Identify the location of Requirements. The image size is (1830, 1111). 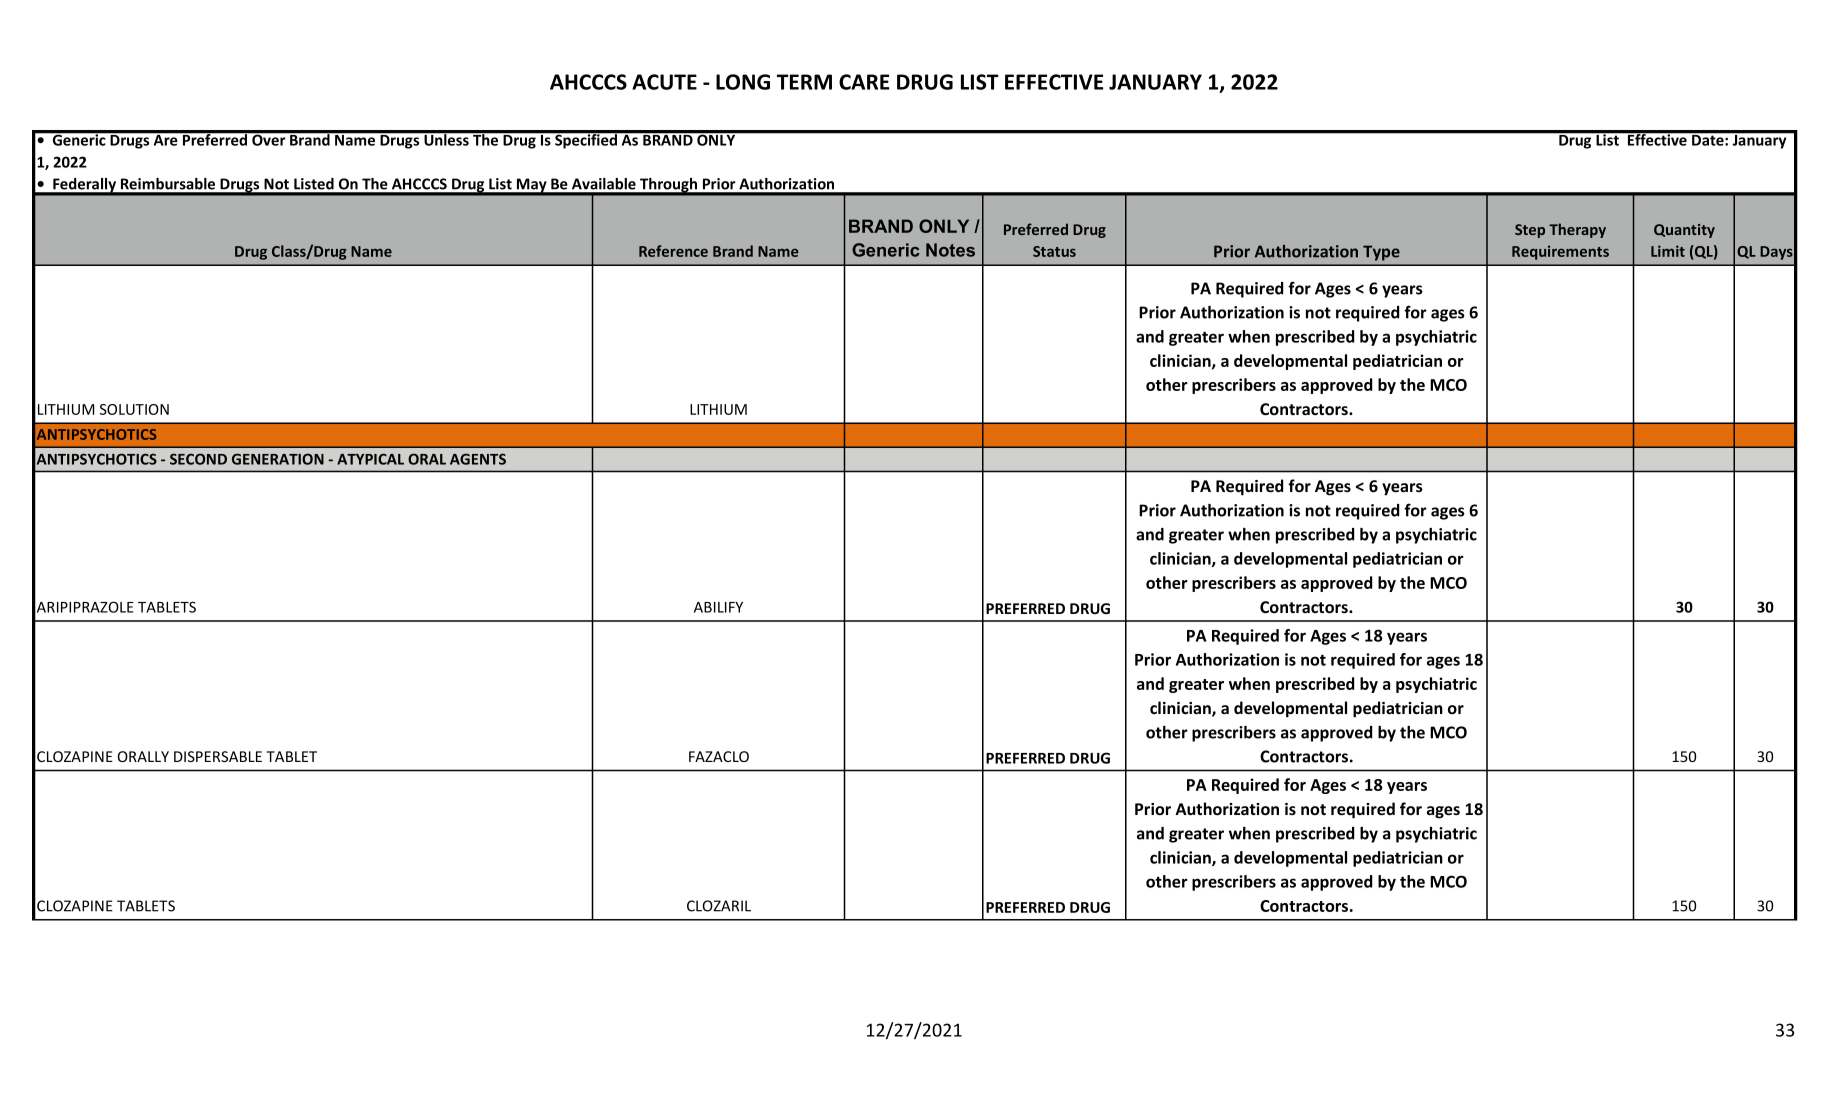
(1560, 252).
